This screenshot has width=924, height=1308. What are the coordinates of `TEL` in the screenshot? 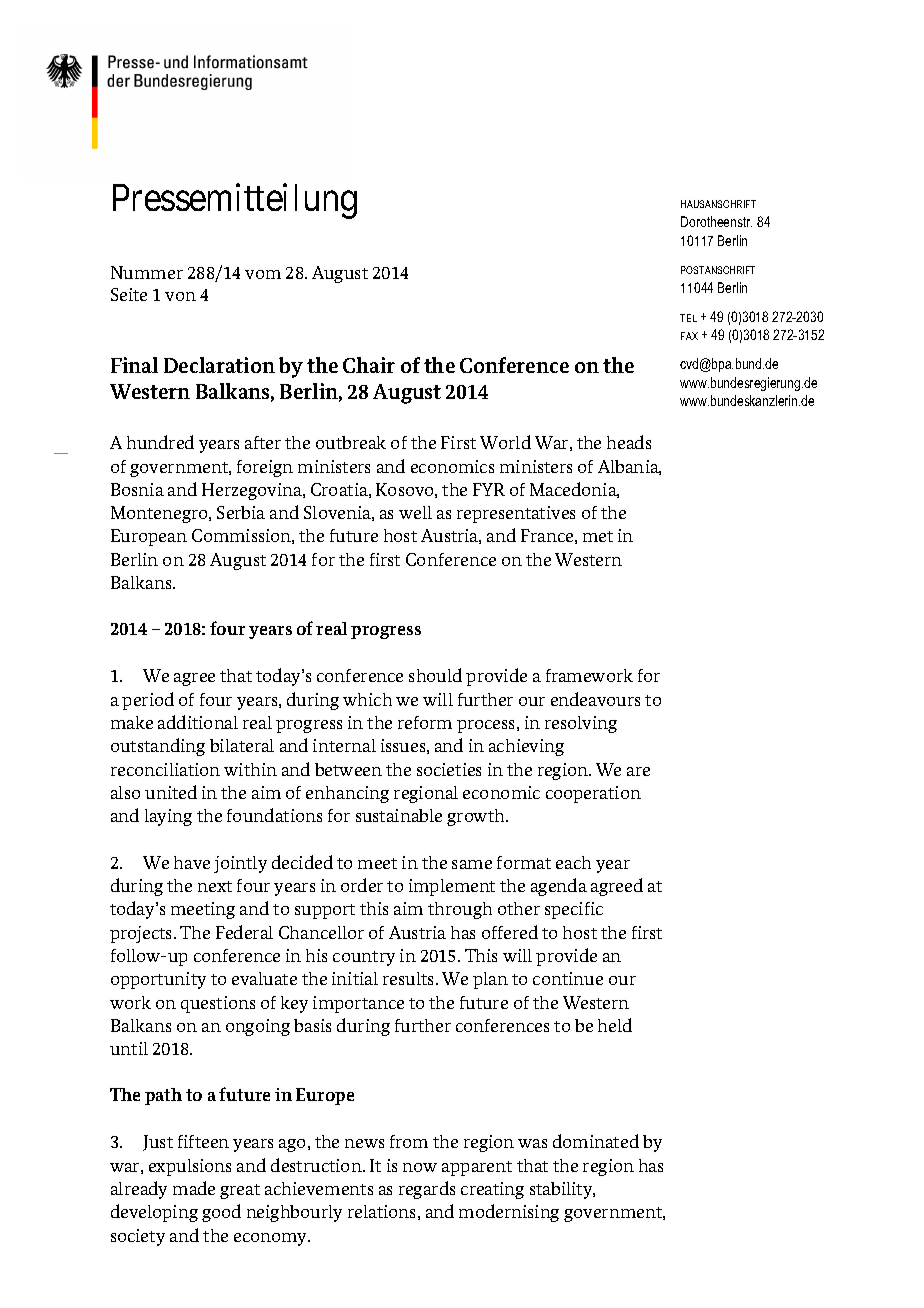 It's located at (688, 318).
